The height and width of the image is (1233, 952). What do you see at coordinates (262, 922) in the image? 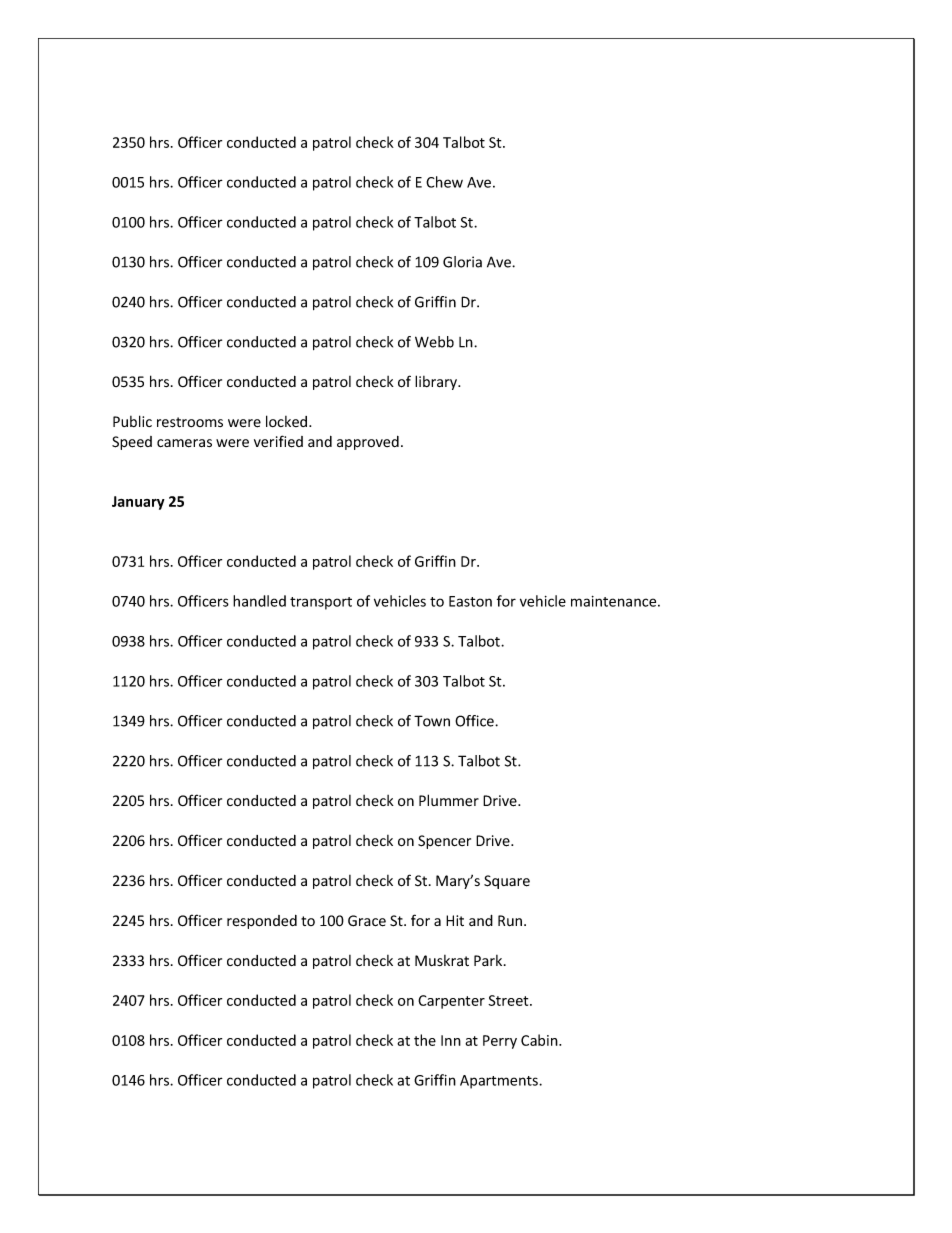
I see `responded` at bounding box center [262, 922].
